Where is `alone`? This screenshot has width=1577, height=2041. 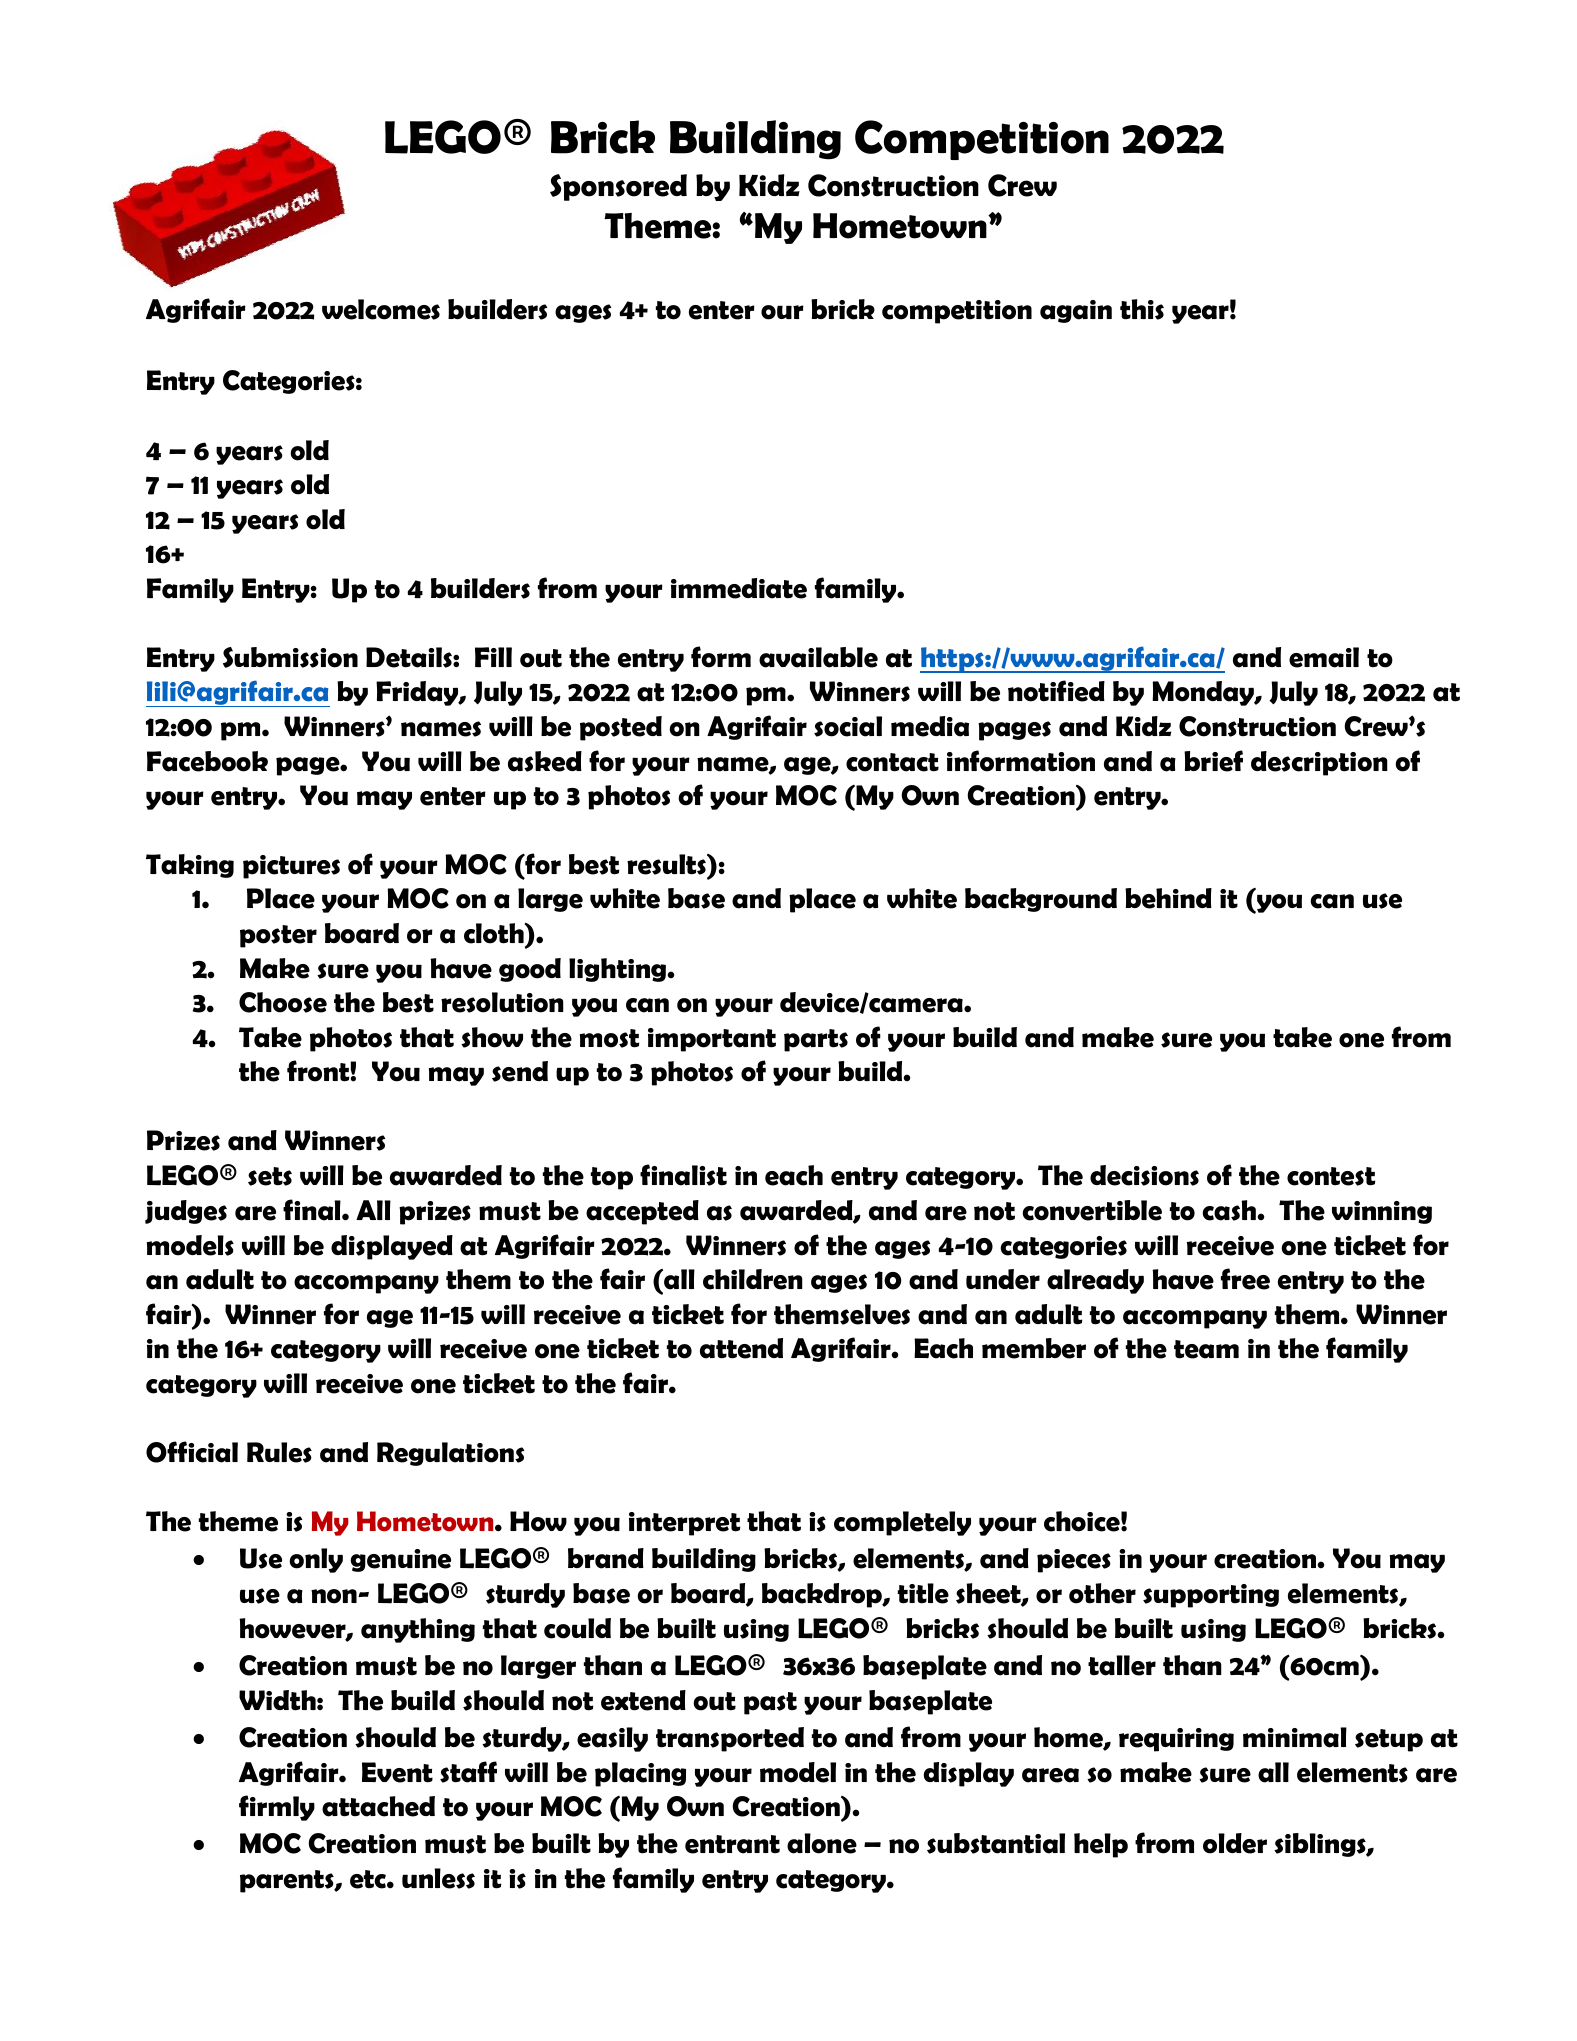 alone is located at coordinates (822, 1843).
